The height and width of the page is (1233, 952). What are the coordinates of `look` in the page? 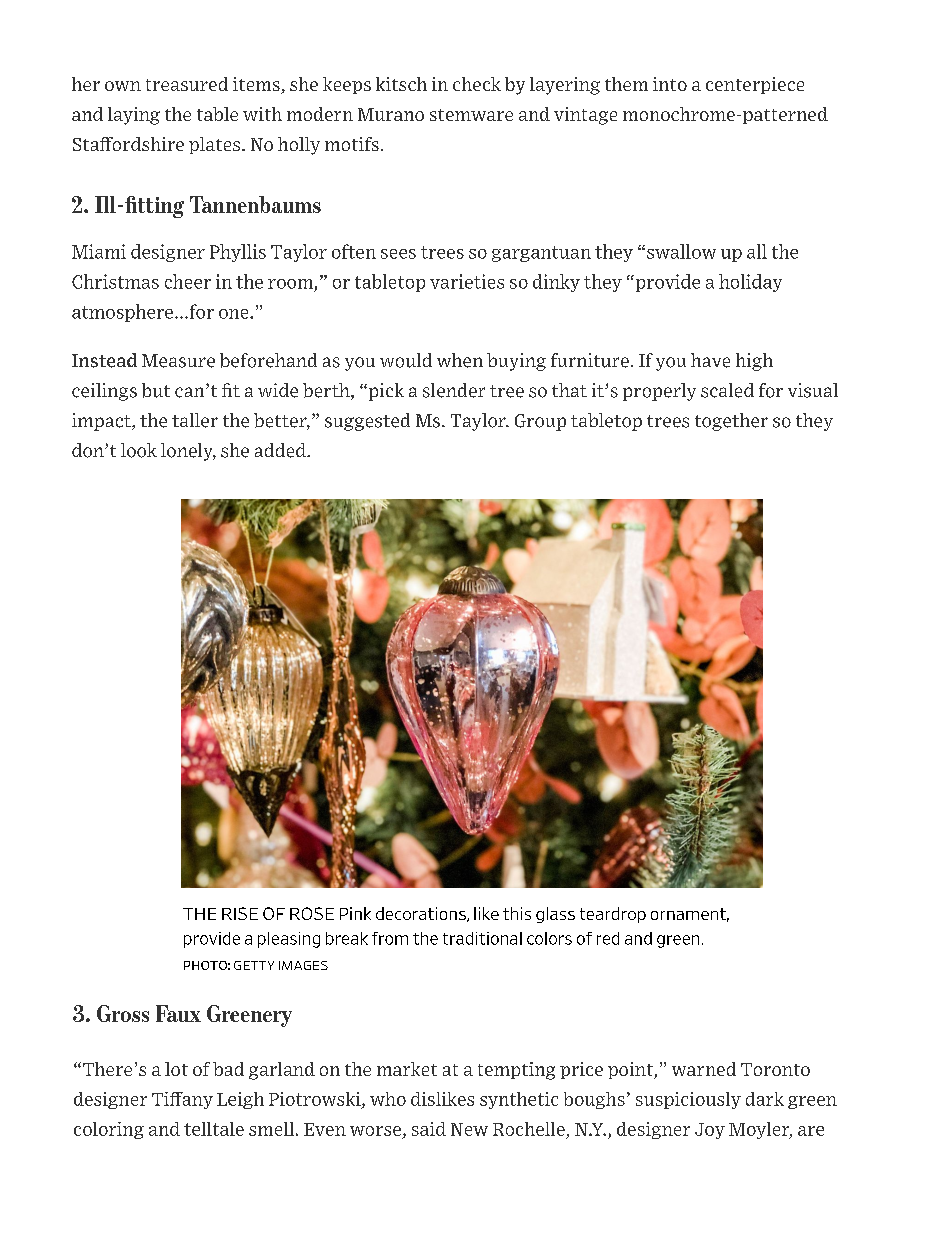 It's located at (139, 450).
